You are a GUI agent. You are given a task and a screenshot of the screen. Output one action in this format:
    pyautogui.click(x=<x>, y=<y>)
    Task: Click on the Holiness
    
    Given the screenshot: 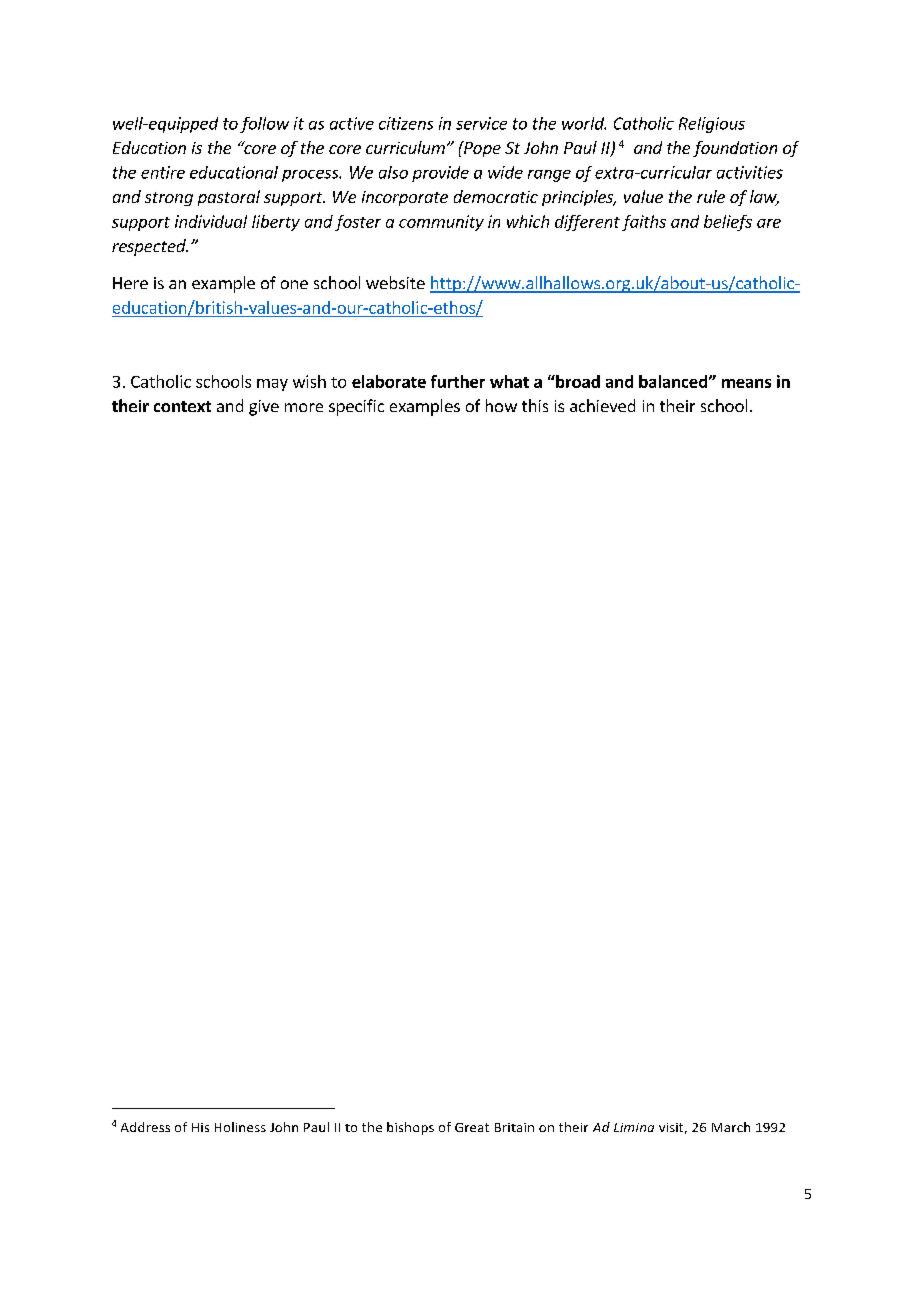 What is the action you would take?
    pyautogui.click(x=240, y=1127)
